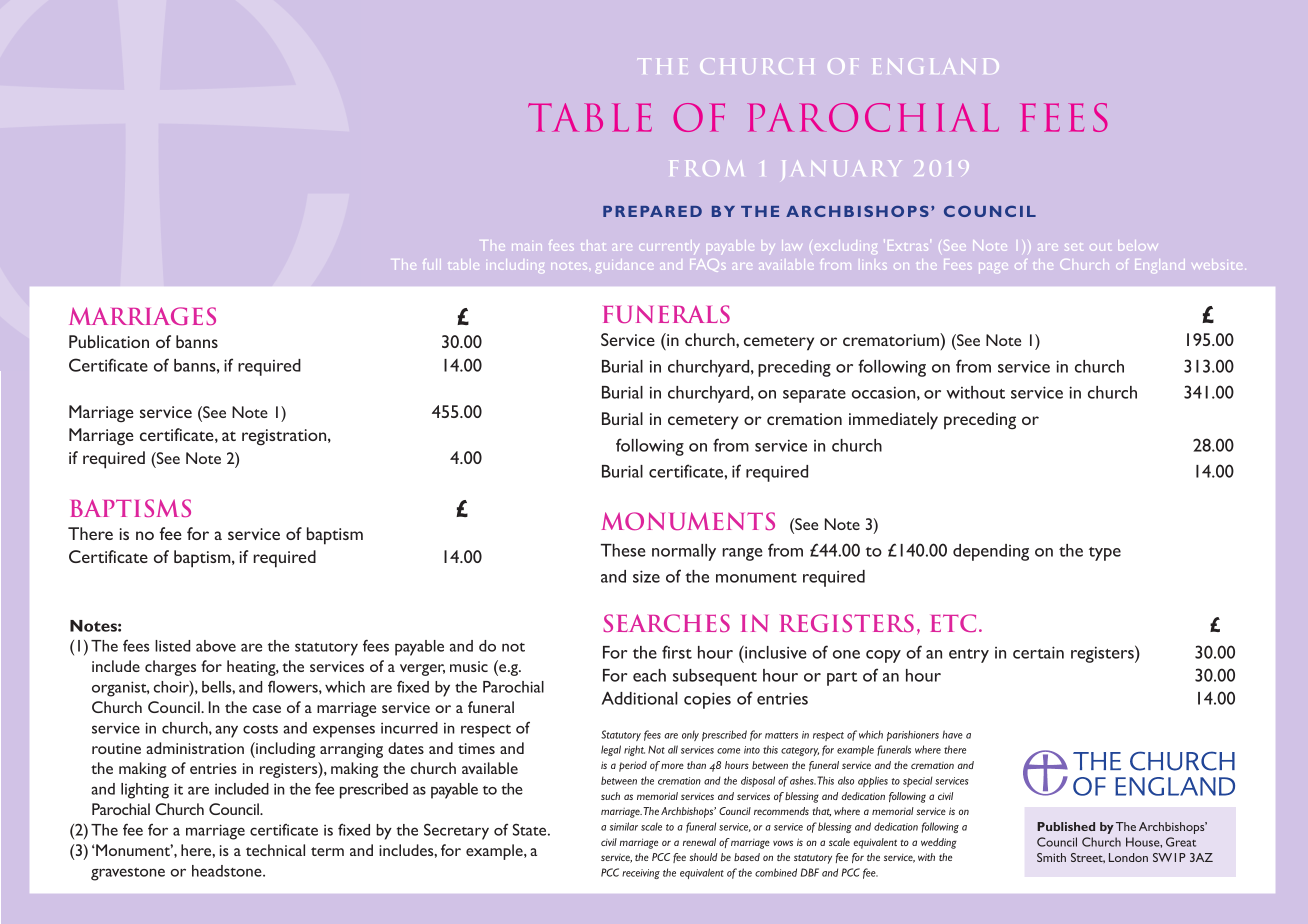 The image size is (1308, 924). Describe the element at coordinates (216, 646) in the page. I see `above` at that location.
